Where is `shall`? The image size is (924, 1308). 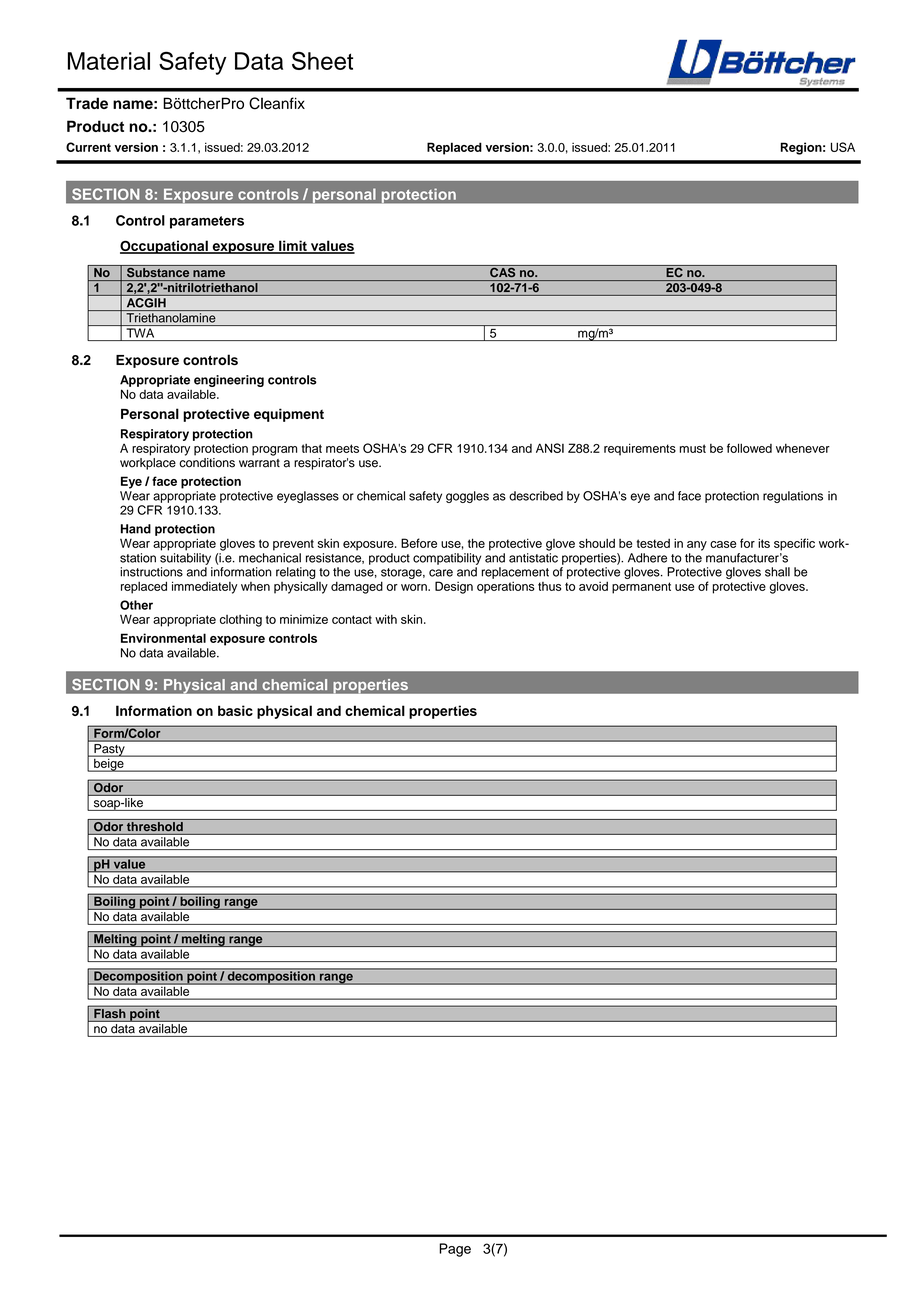
shall is located at coordinates (777, 572).
